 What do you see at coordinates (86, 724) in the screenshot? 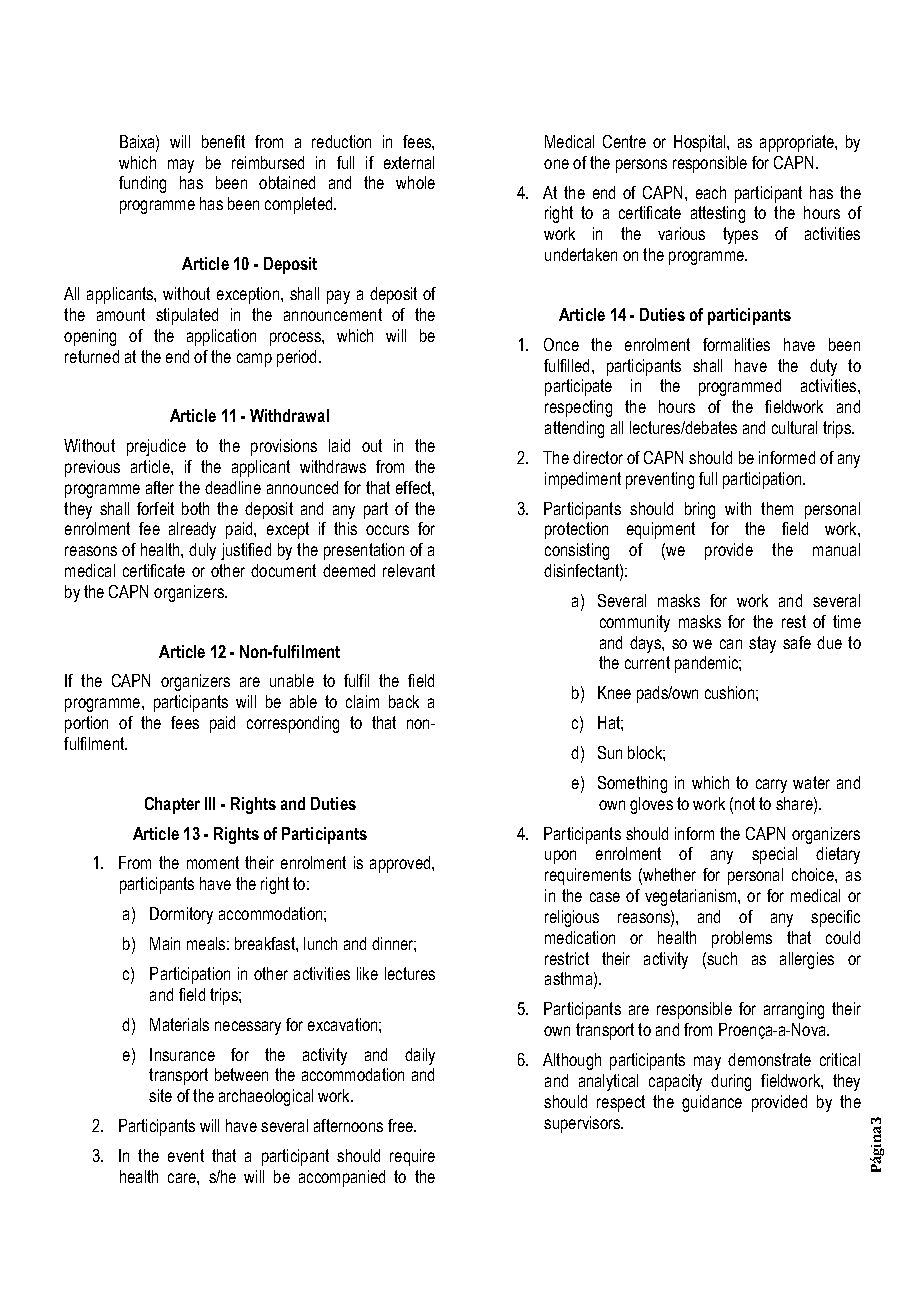
I see `portion` at bounding box center [86, 724].
